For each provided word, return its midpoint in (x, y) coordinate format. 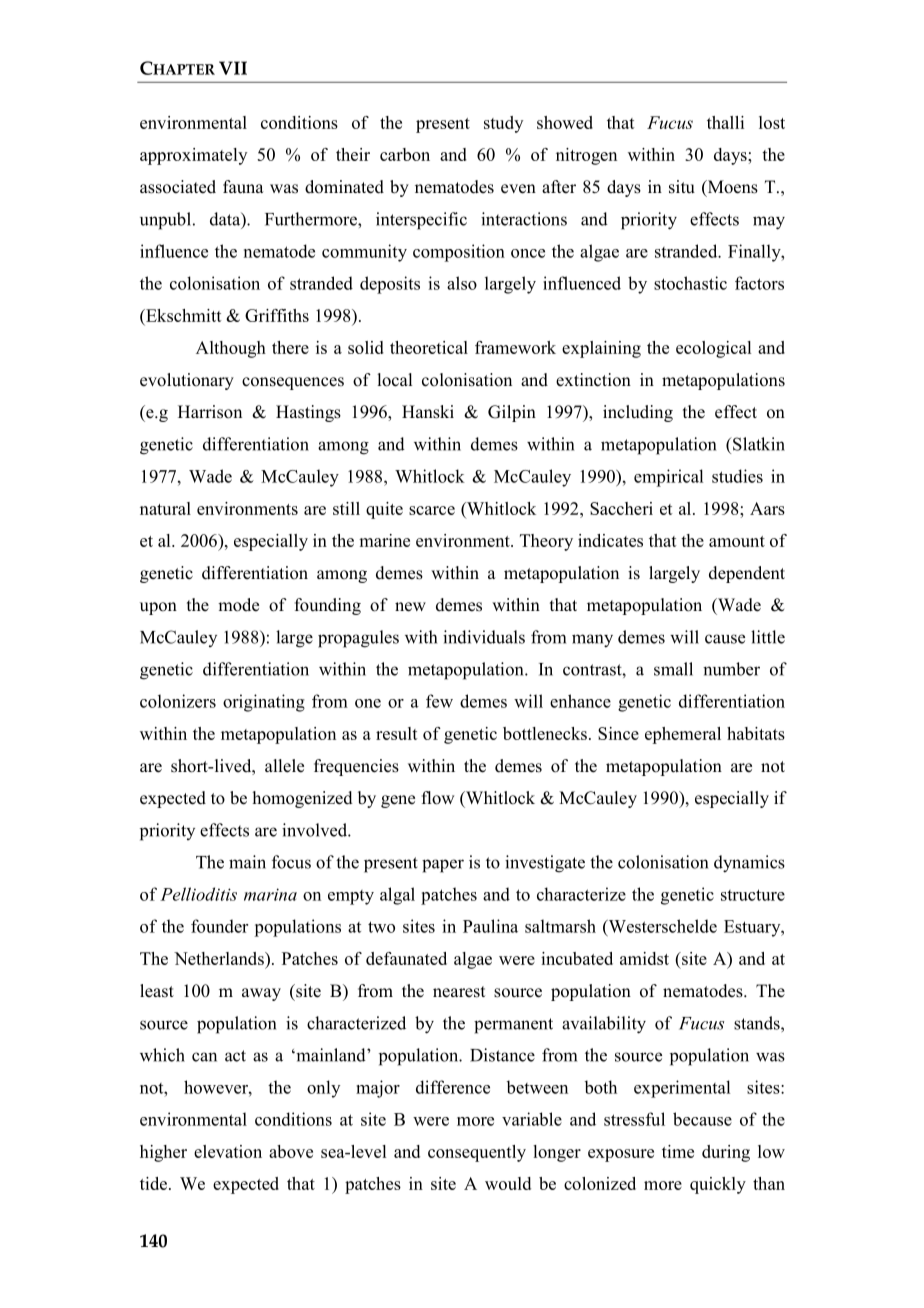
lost (772, 122)
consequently (477, 1153)
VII (233, 68)
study (503, 124)
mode (238, 605)
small (673, 669)
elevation (228, 1151)
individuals (484, 637)
